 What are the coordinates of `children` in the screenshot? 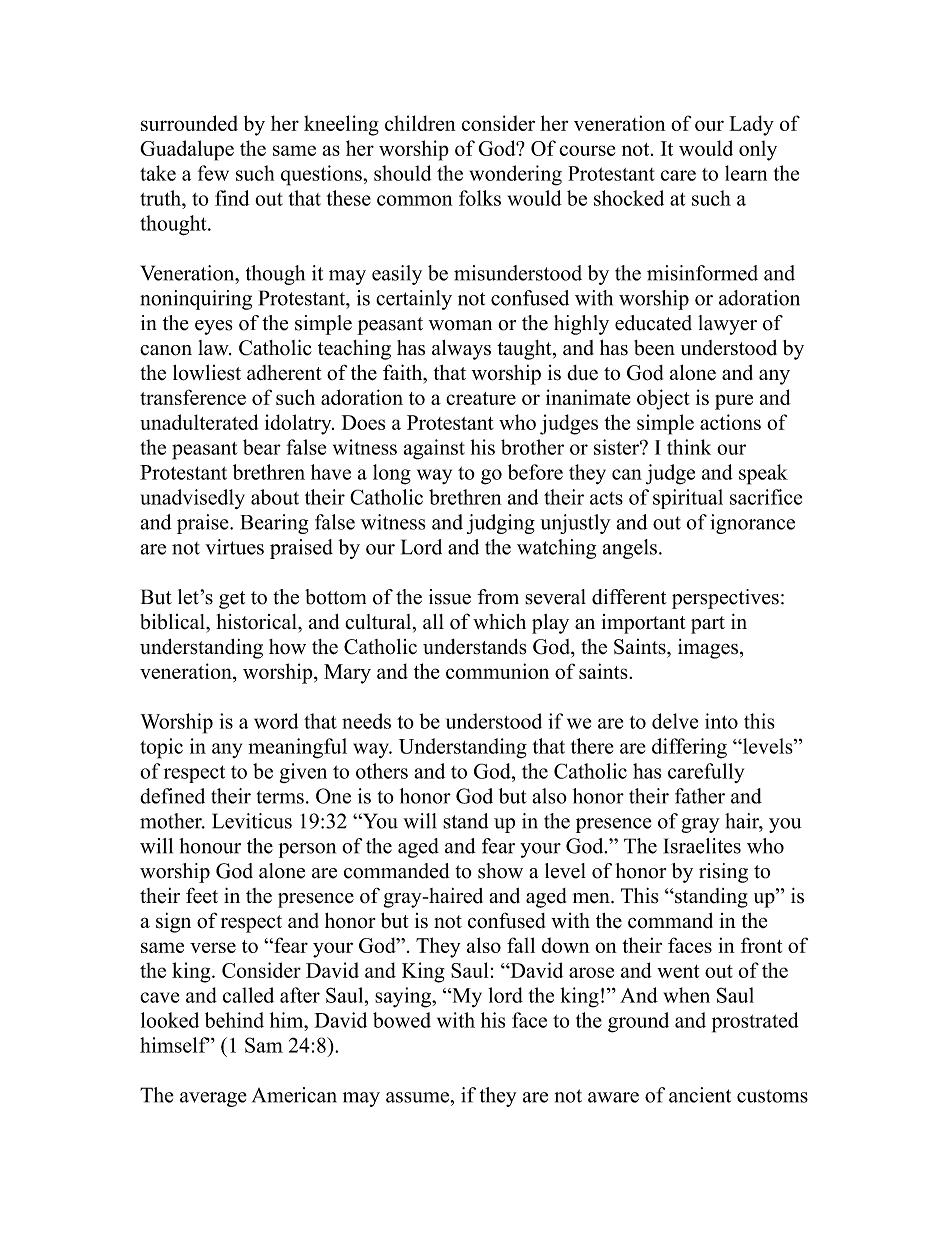 It's located at (420, 123).
